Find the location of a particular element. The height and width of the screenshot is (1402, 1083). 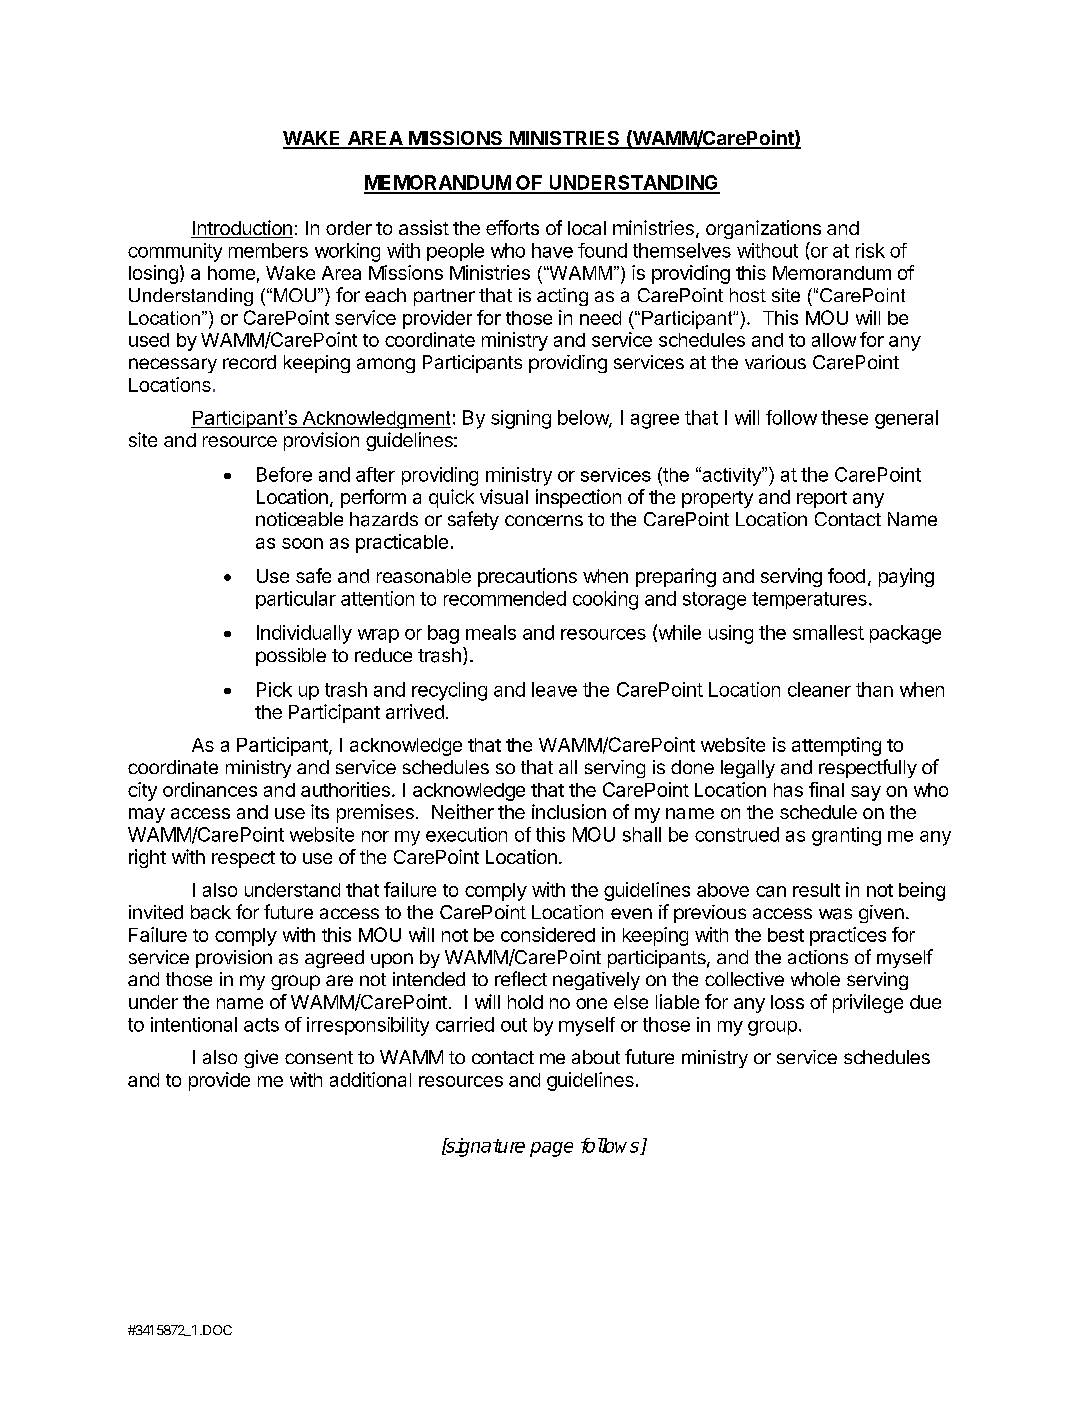

inclusion is located at coordinates (569, 811).
